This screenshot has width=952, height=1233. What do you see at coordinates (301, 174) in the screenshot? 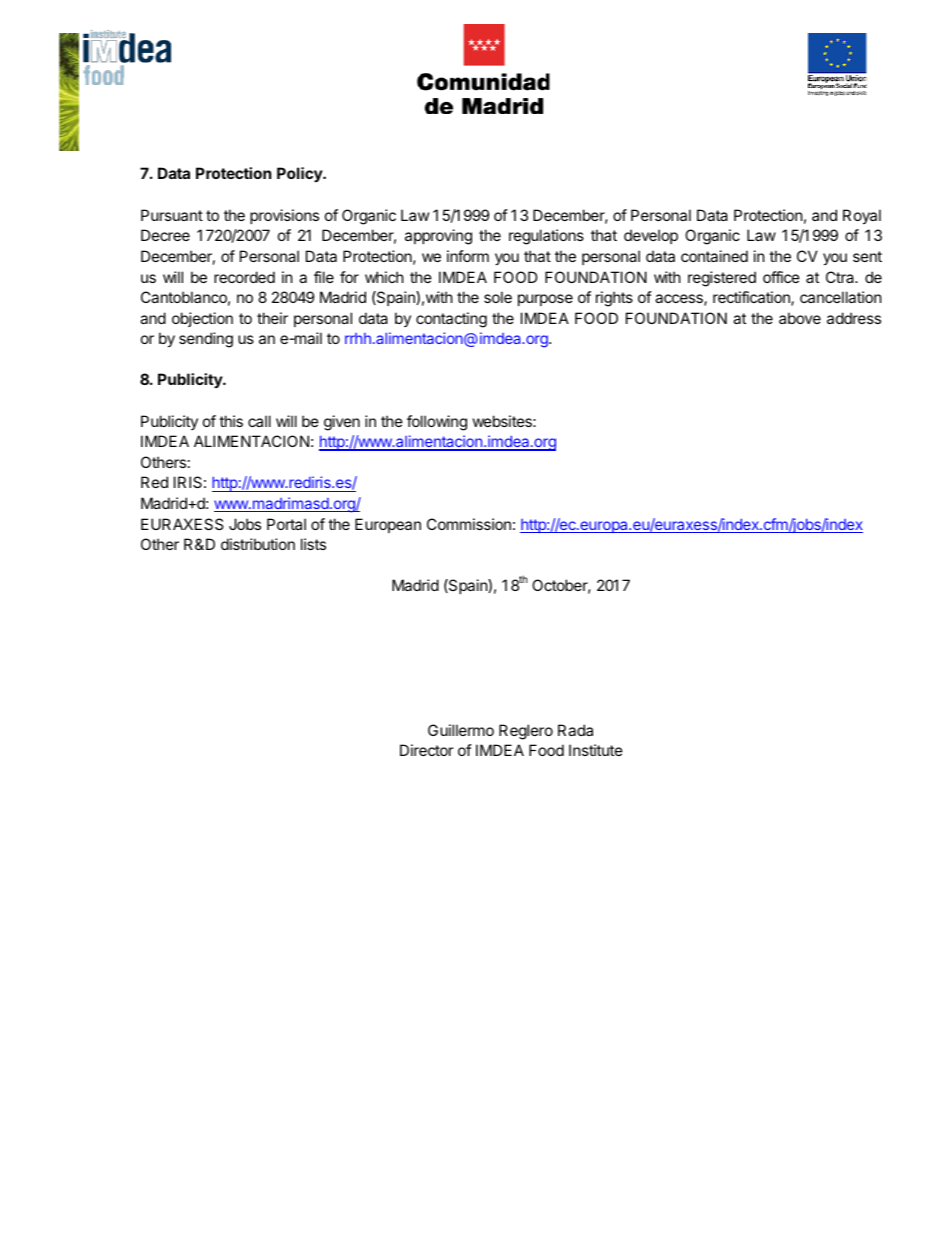
I see `Policy` at bounding box center [301, 174].
